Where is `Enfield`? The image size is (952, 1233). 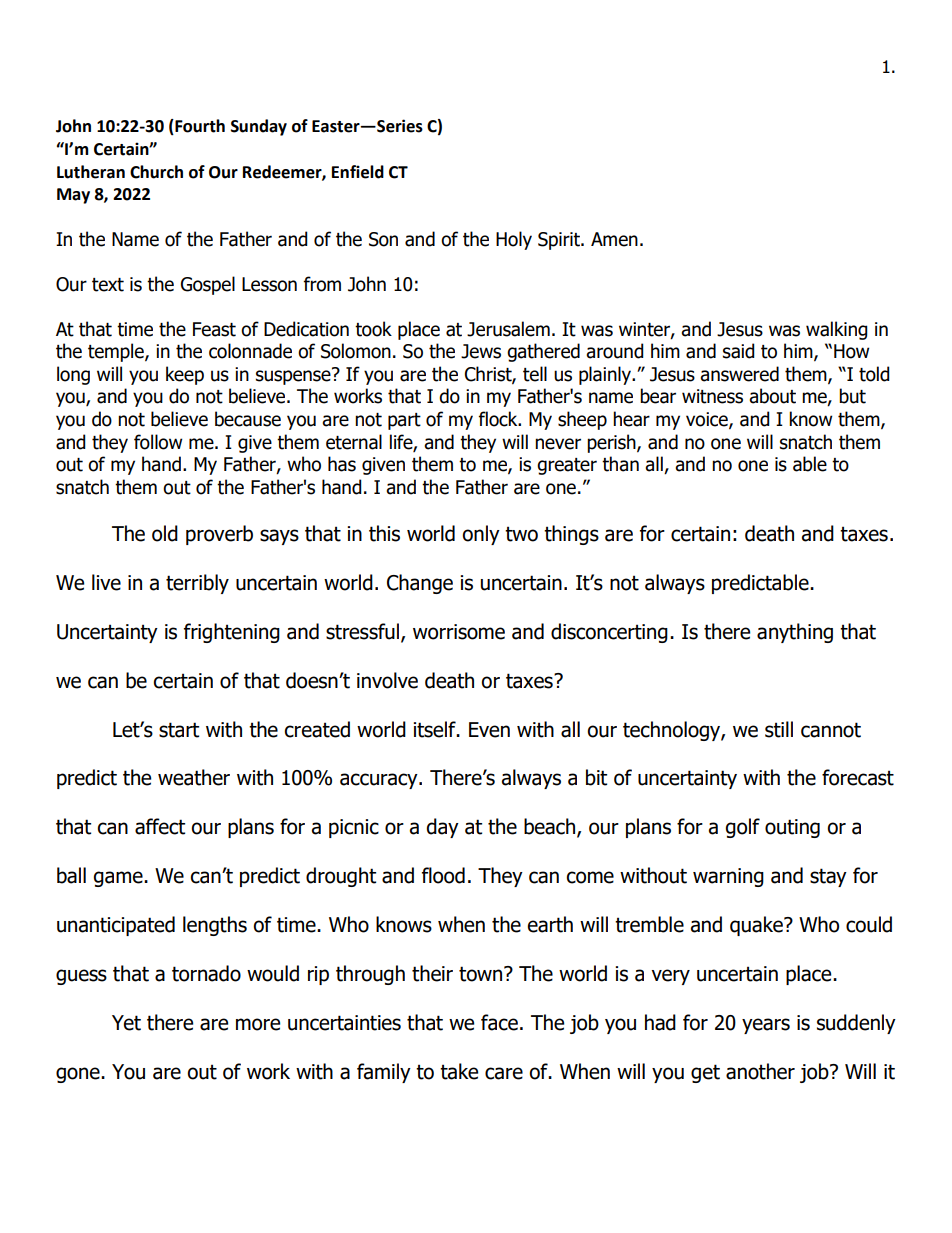
Enfield is located at coordinates (358, 172).
